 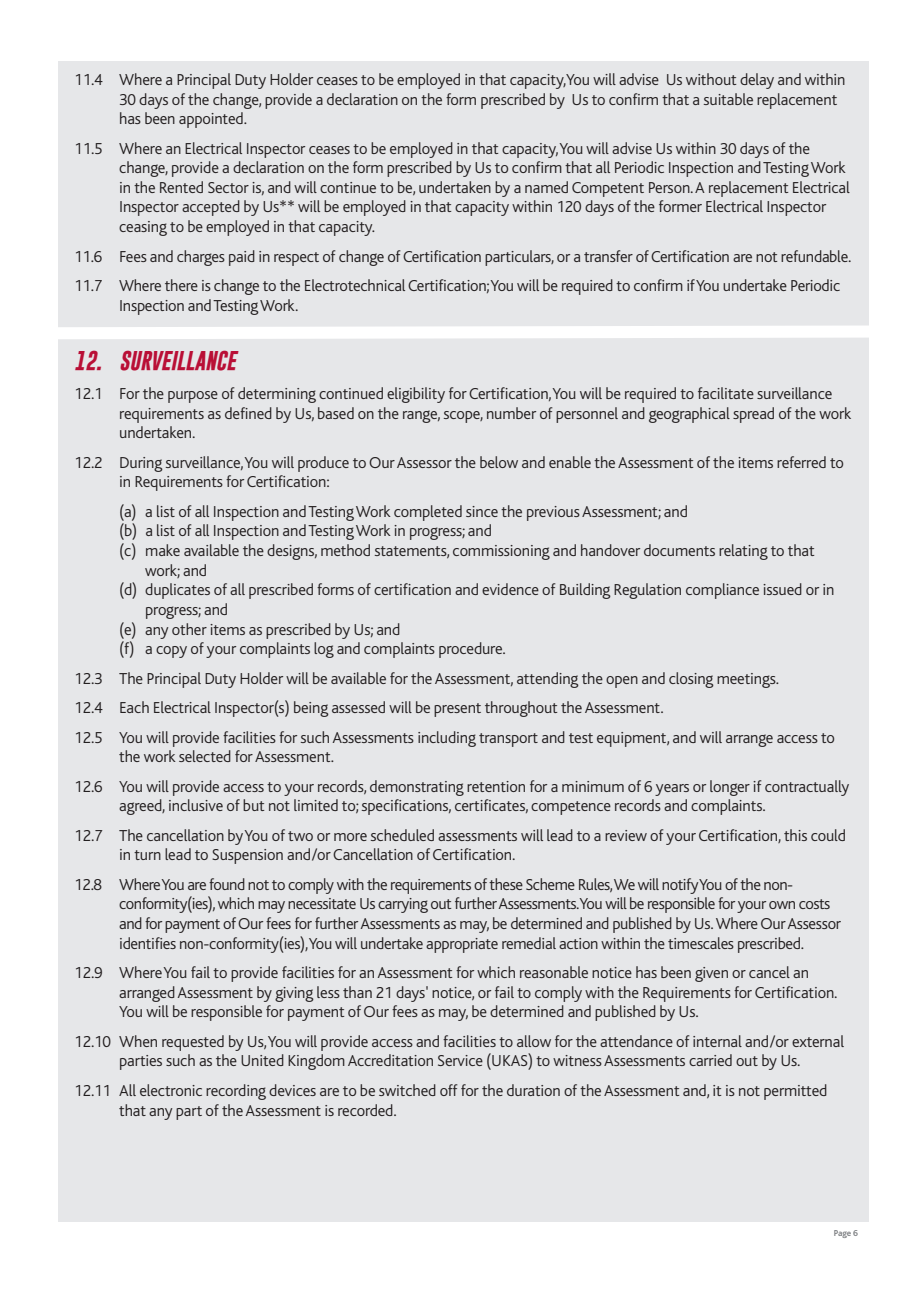 I want to click on facilitate, so click(x=726, y=393).
